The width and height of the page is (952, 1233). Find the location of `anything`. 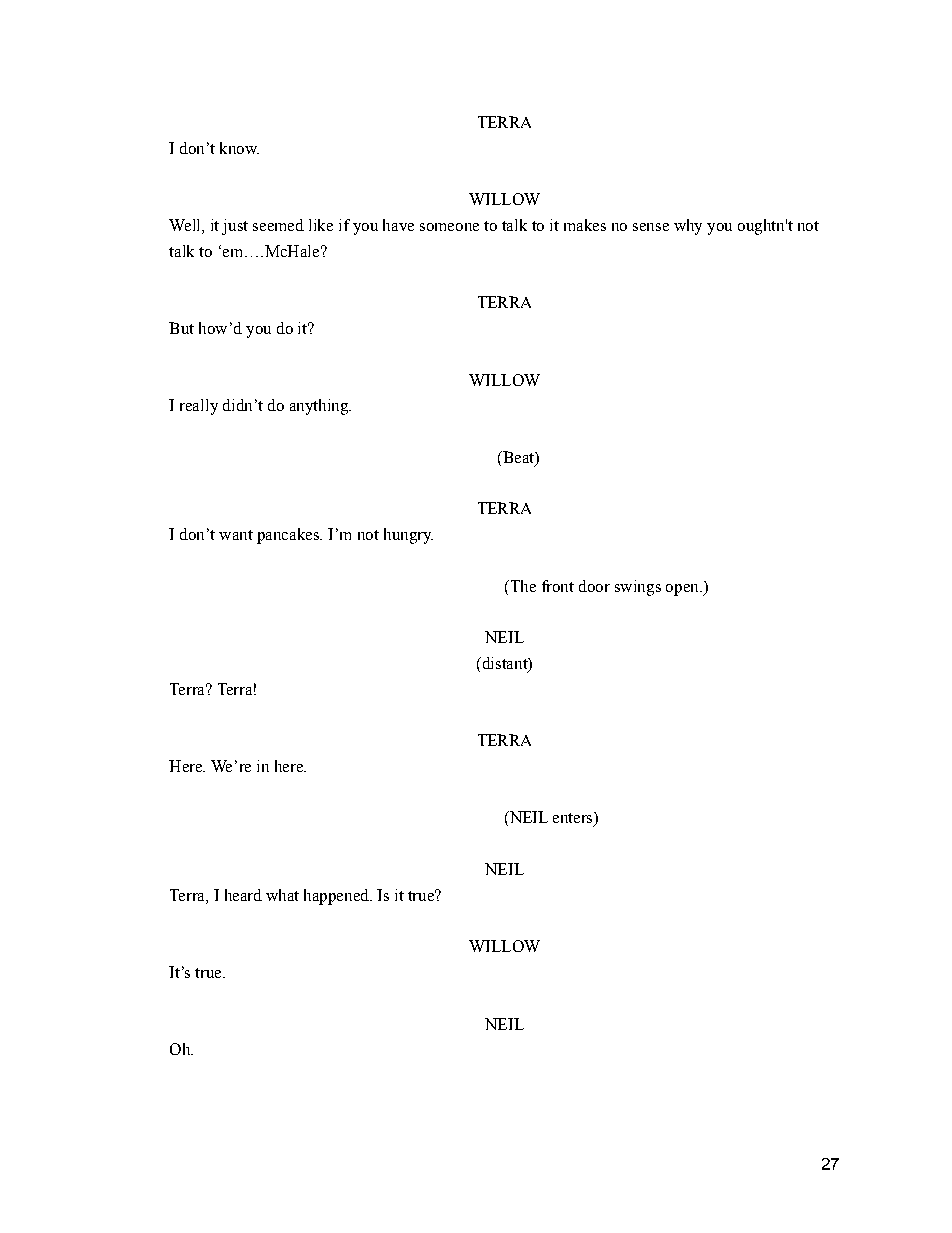

anything is located at coordinates (320, 407).
